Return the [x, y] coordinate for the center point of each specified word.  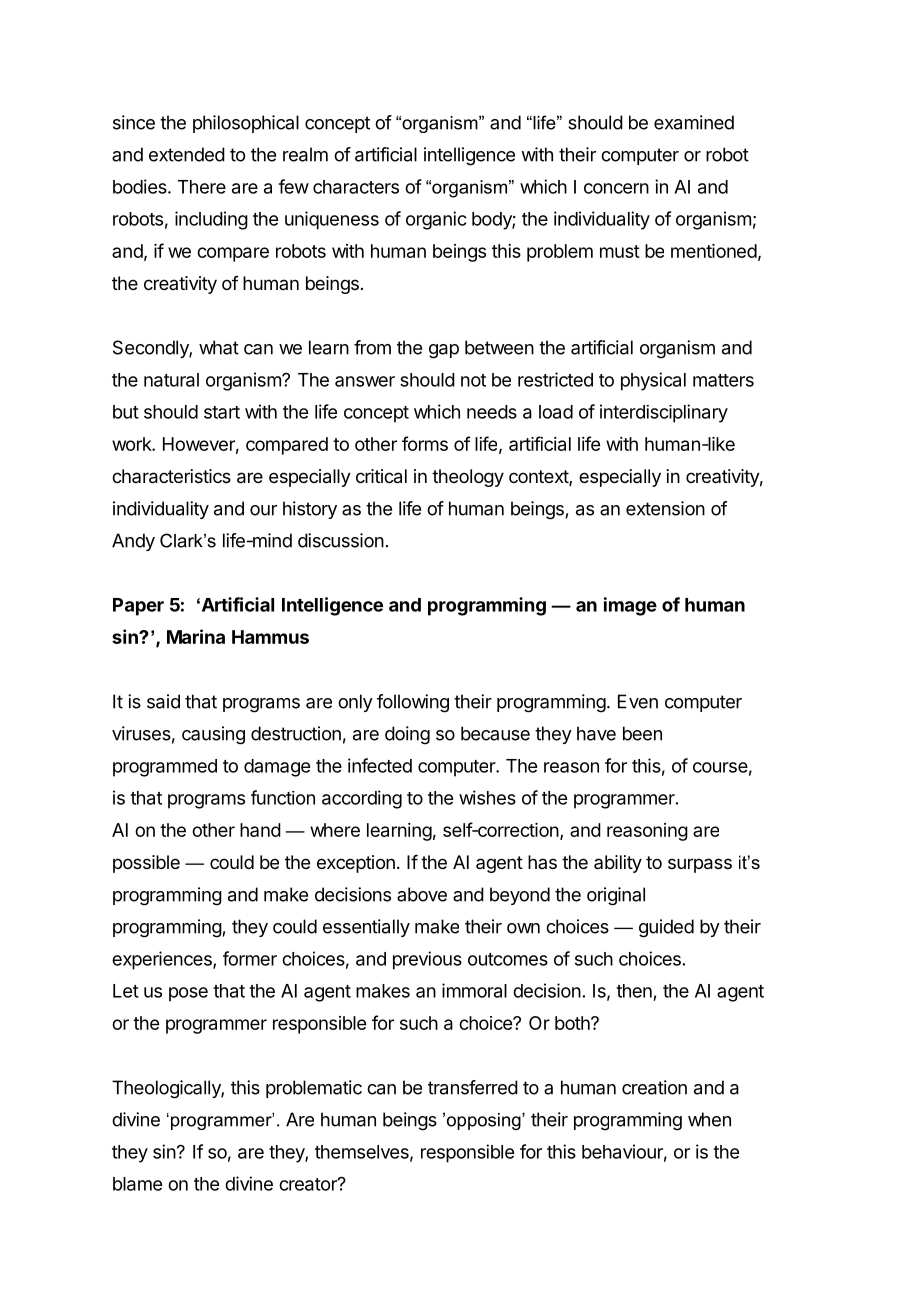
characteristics [171, 476]
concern [616, 188]
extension [665, 508]
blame [137, 1184]
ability [618, 864]
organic [436, 220]
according [362, 799]
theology [468, 478]
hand [260, 830]
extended [187, 154]
